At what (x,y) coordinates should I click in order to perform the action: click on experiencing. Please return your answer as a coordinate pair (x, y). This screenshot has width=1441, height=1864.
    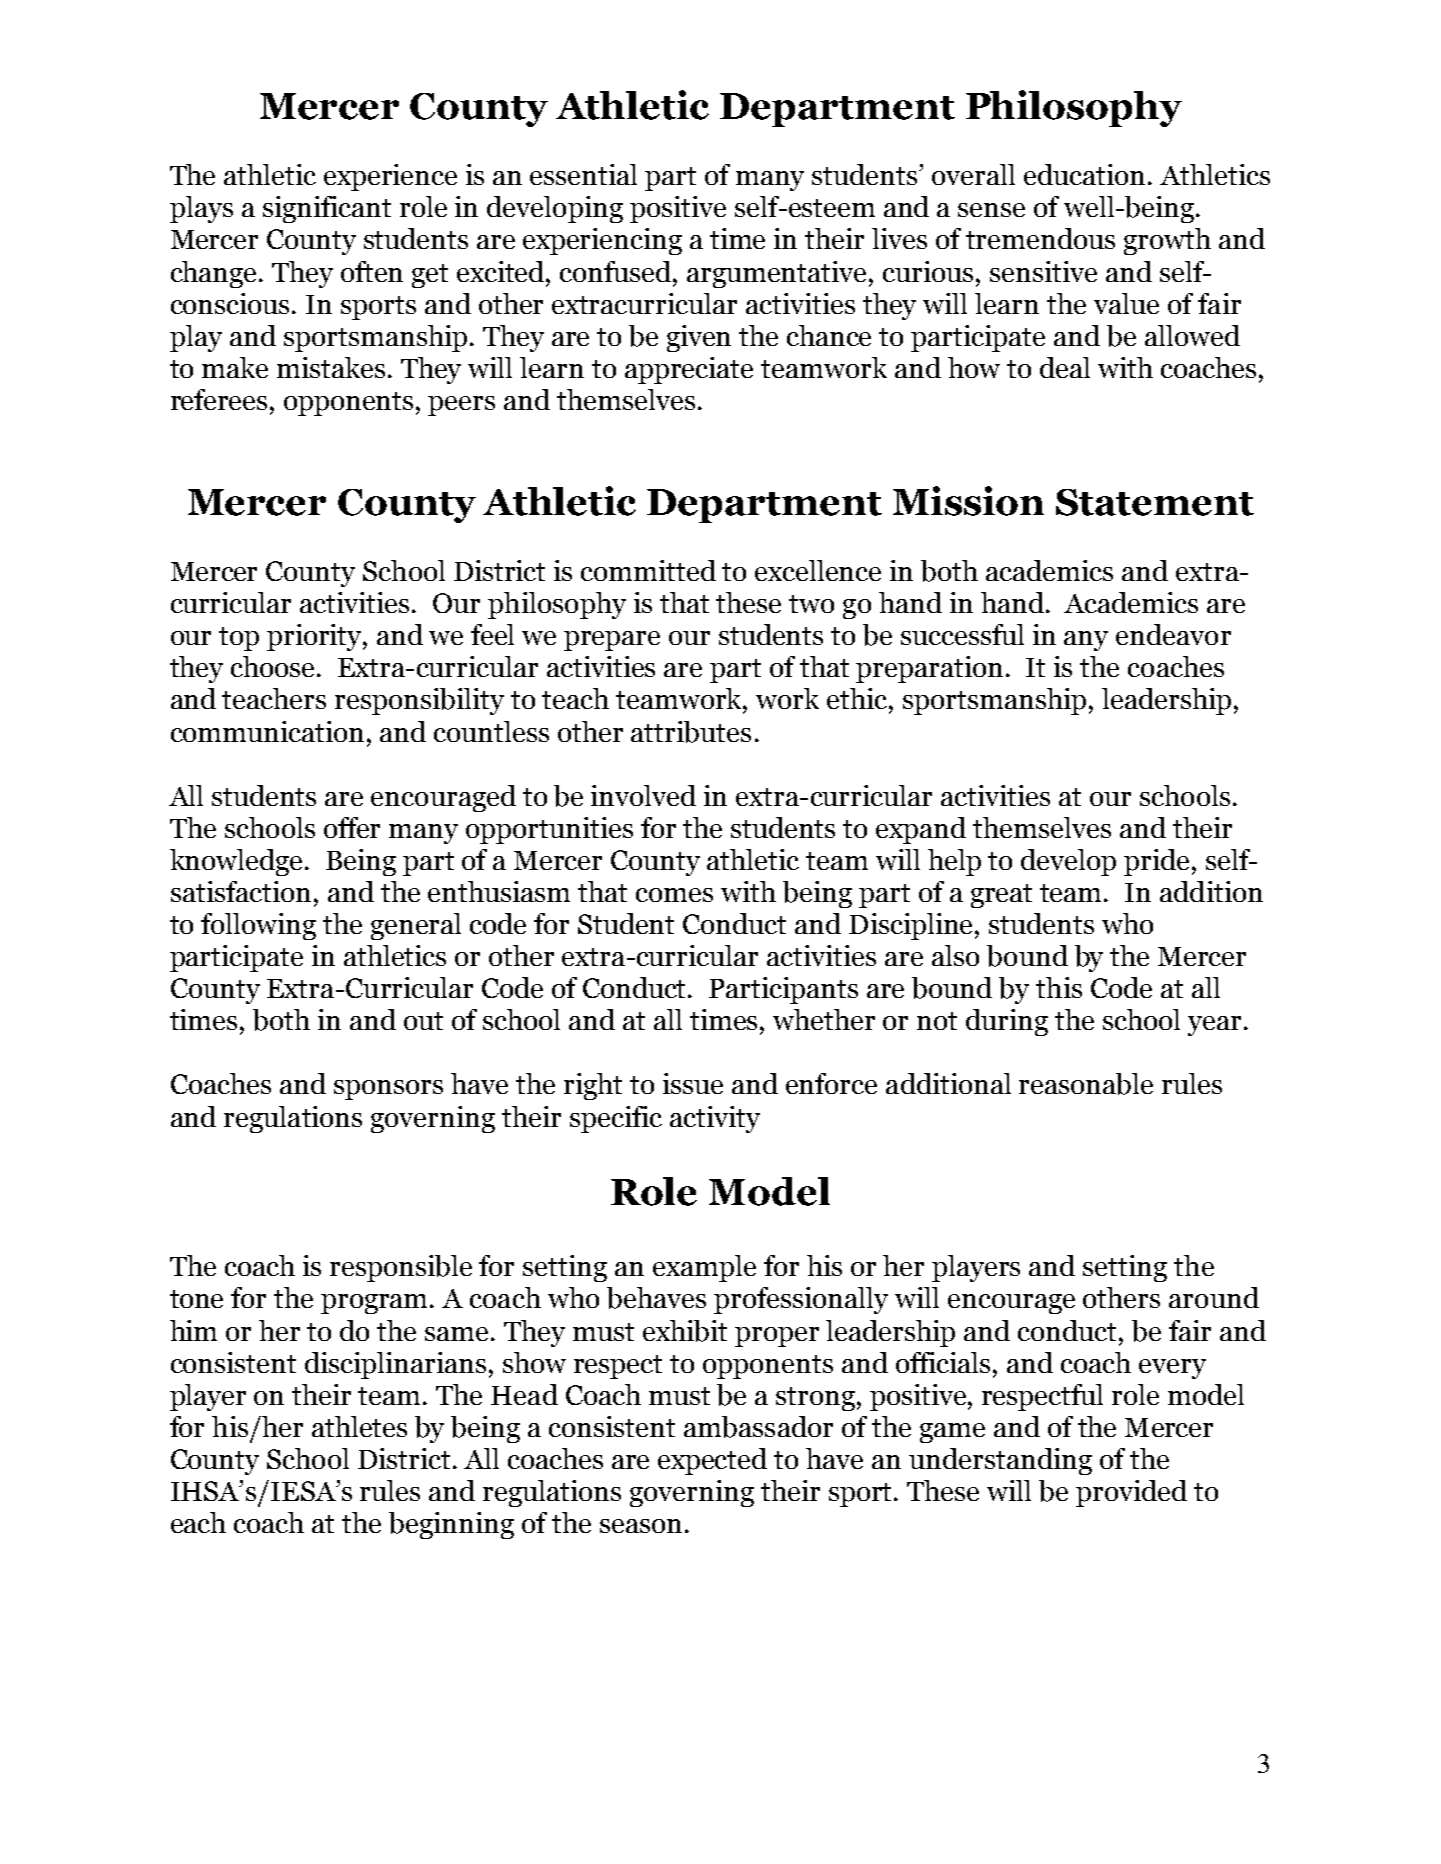
    Looking at the image, I should click on (602, 241).
